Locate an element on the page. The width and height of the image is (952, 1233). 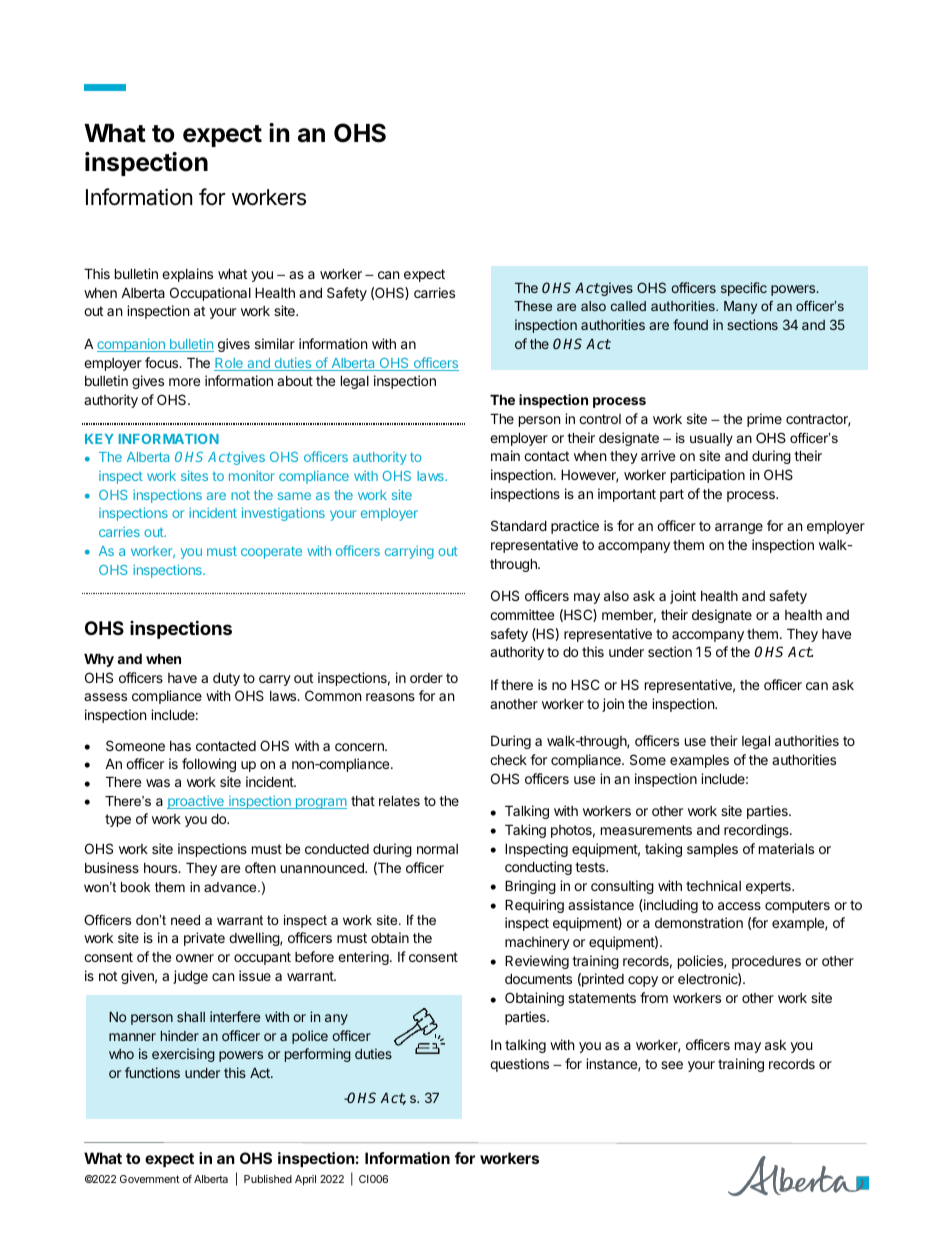
committee is located at coordinates (522, 614).
